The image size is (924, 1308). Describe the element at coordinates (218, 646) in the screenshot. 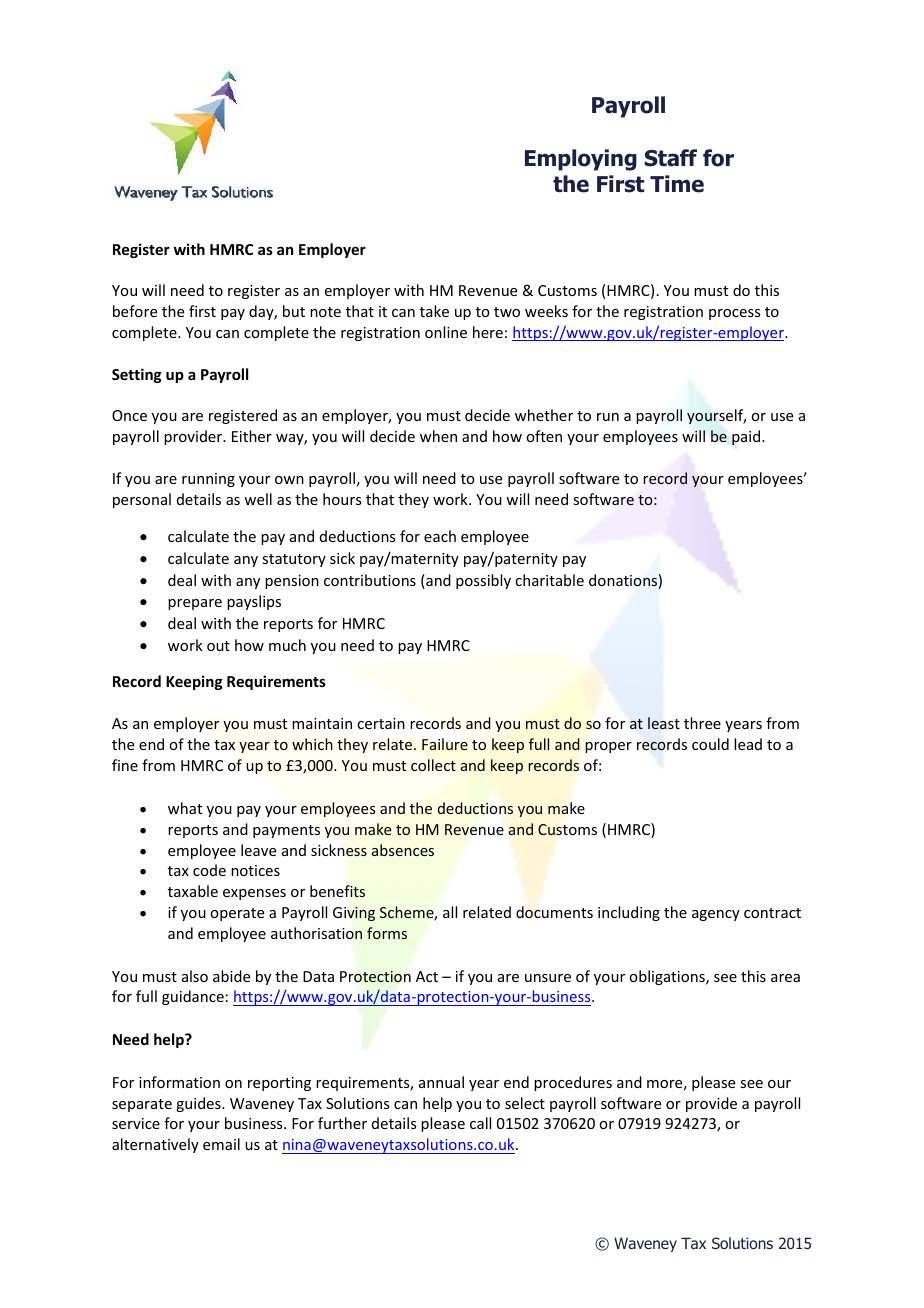

I see `out` at that location.
